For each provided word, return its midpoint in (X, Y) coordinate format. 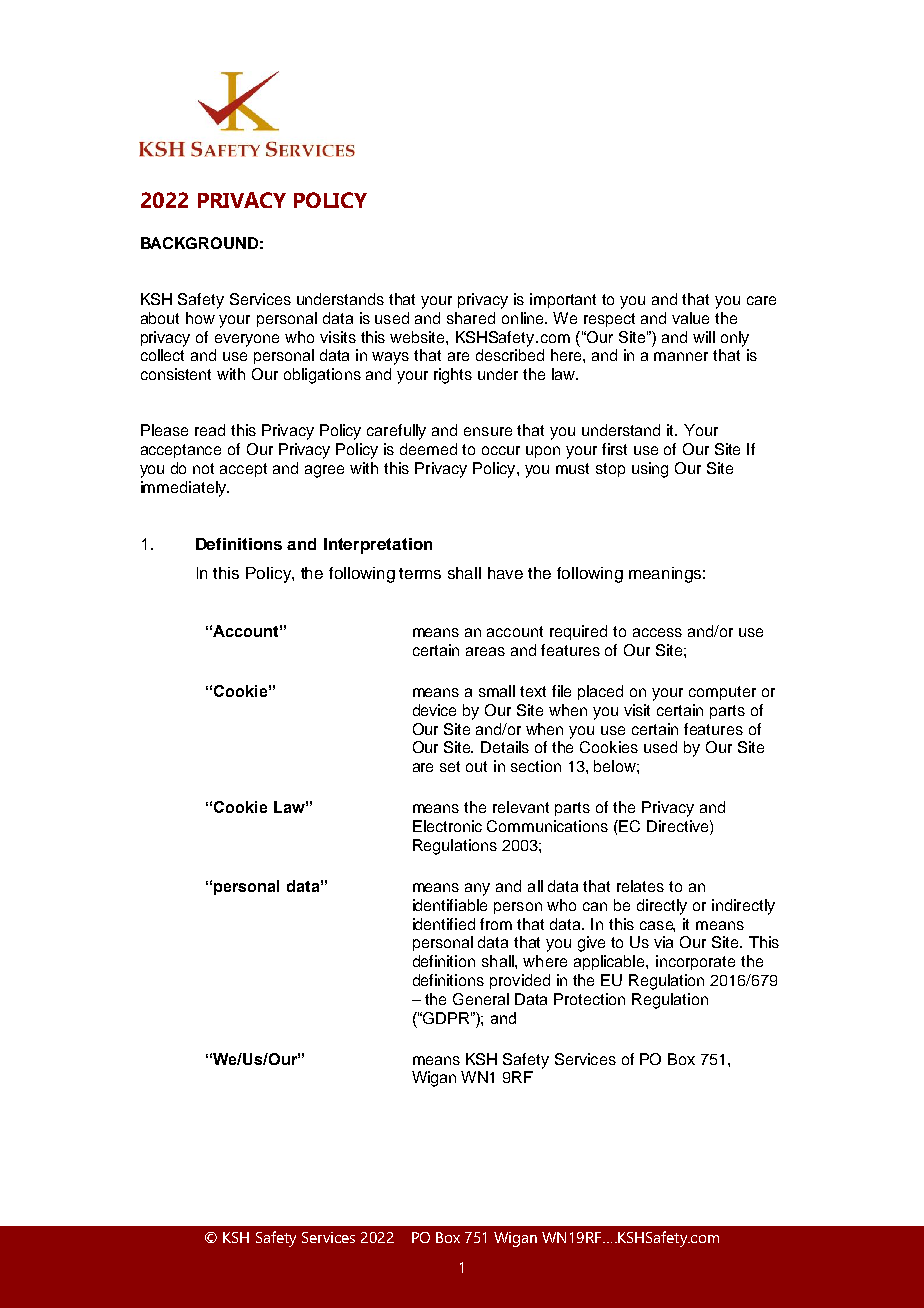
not (203, 468)
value (690, 318)
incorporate (695, 962)
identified (444, 924)
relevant (521, 807)
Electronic (447, 826)
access (657, 632)
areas (485, 651)
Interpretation (378, 546)
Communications (547, 826)
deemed (428, 449)
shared (471, 318)
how (200, 318)
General (481, 999)
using (650, 470)
